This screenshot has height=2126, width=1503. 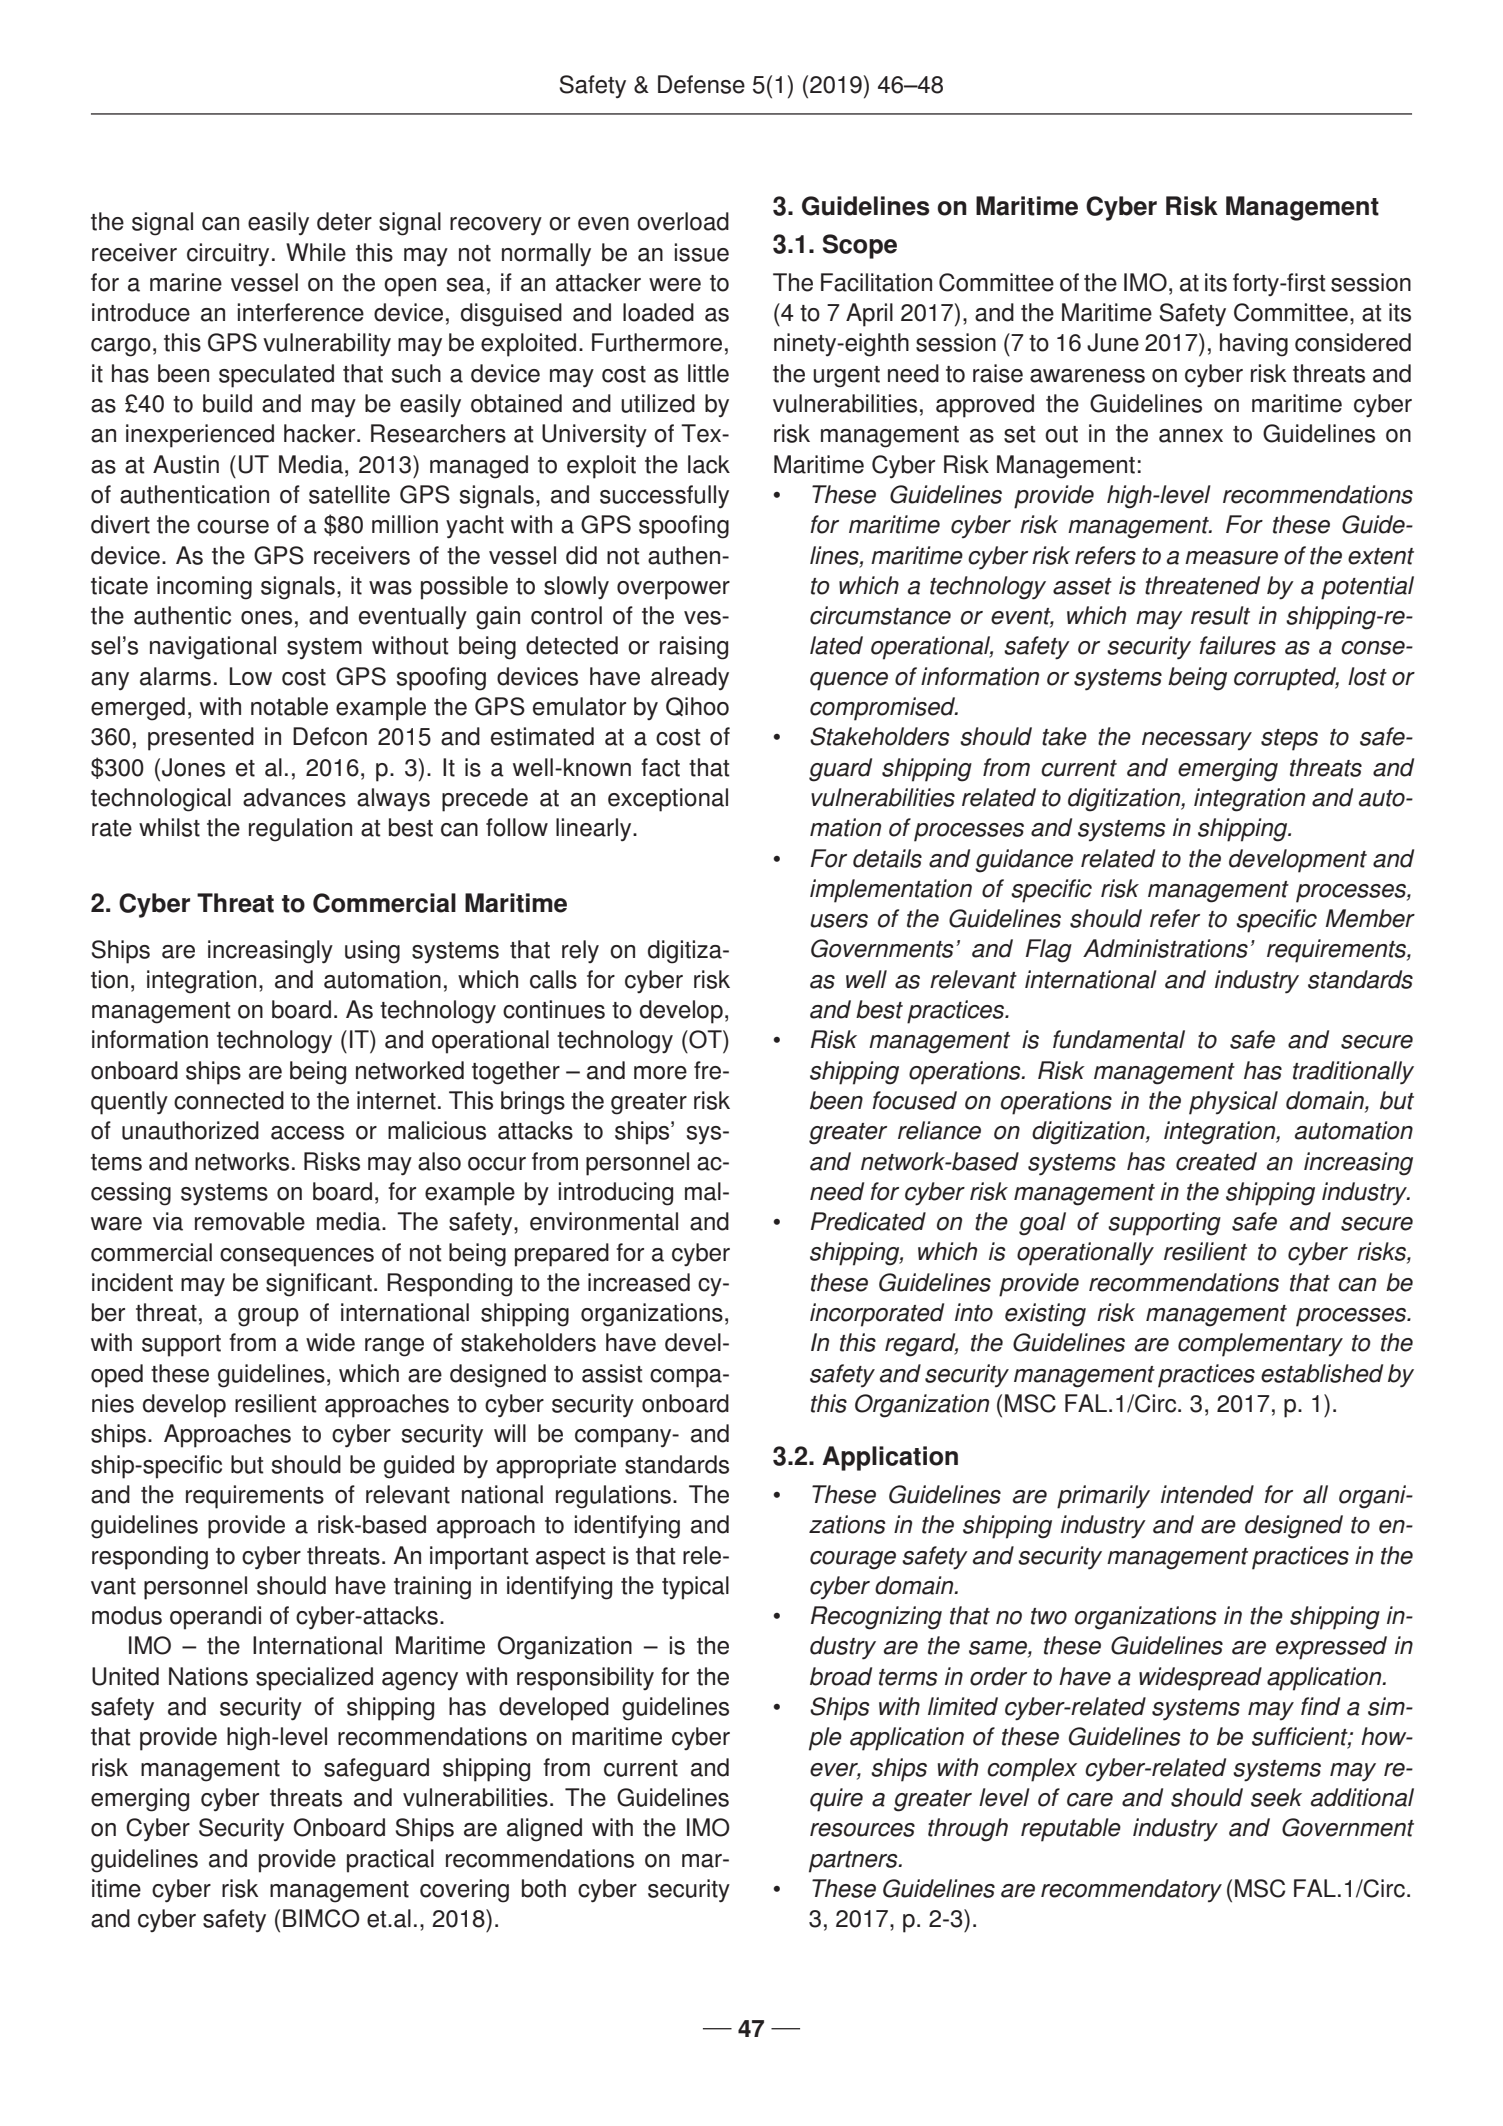 I want to click on deter, so click(x=344, y=221).
